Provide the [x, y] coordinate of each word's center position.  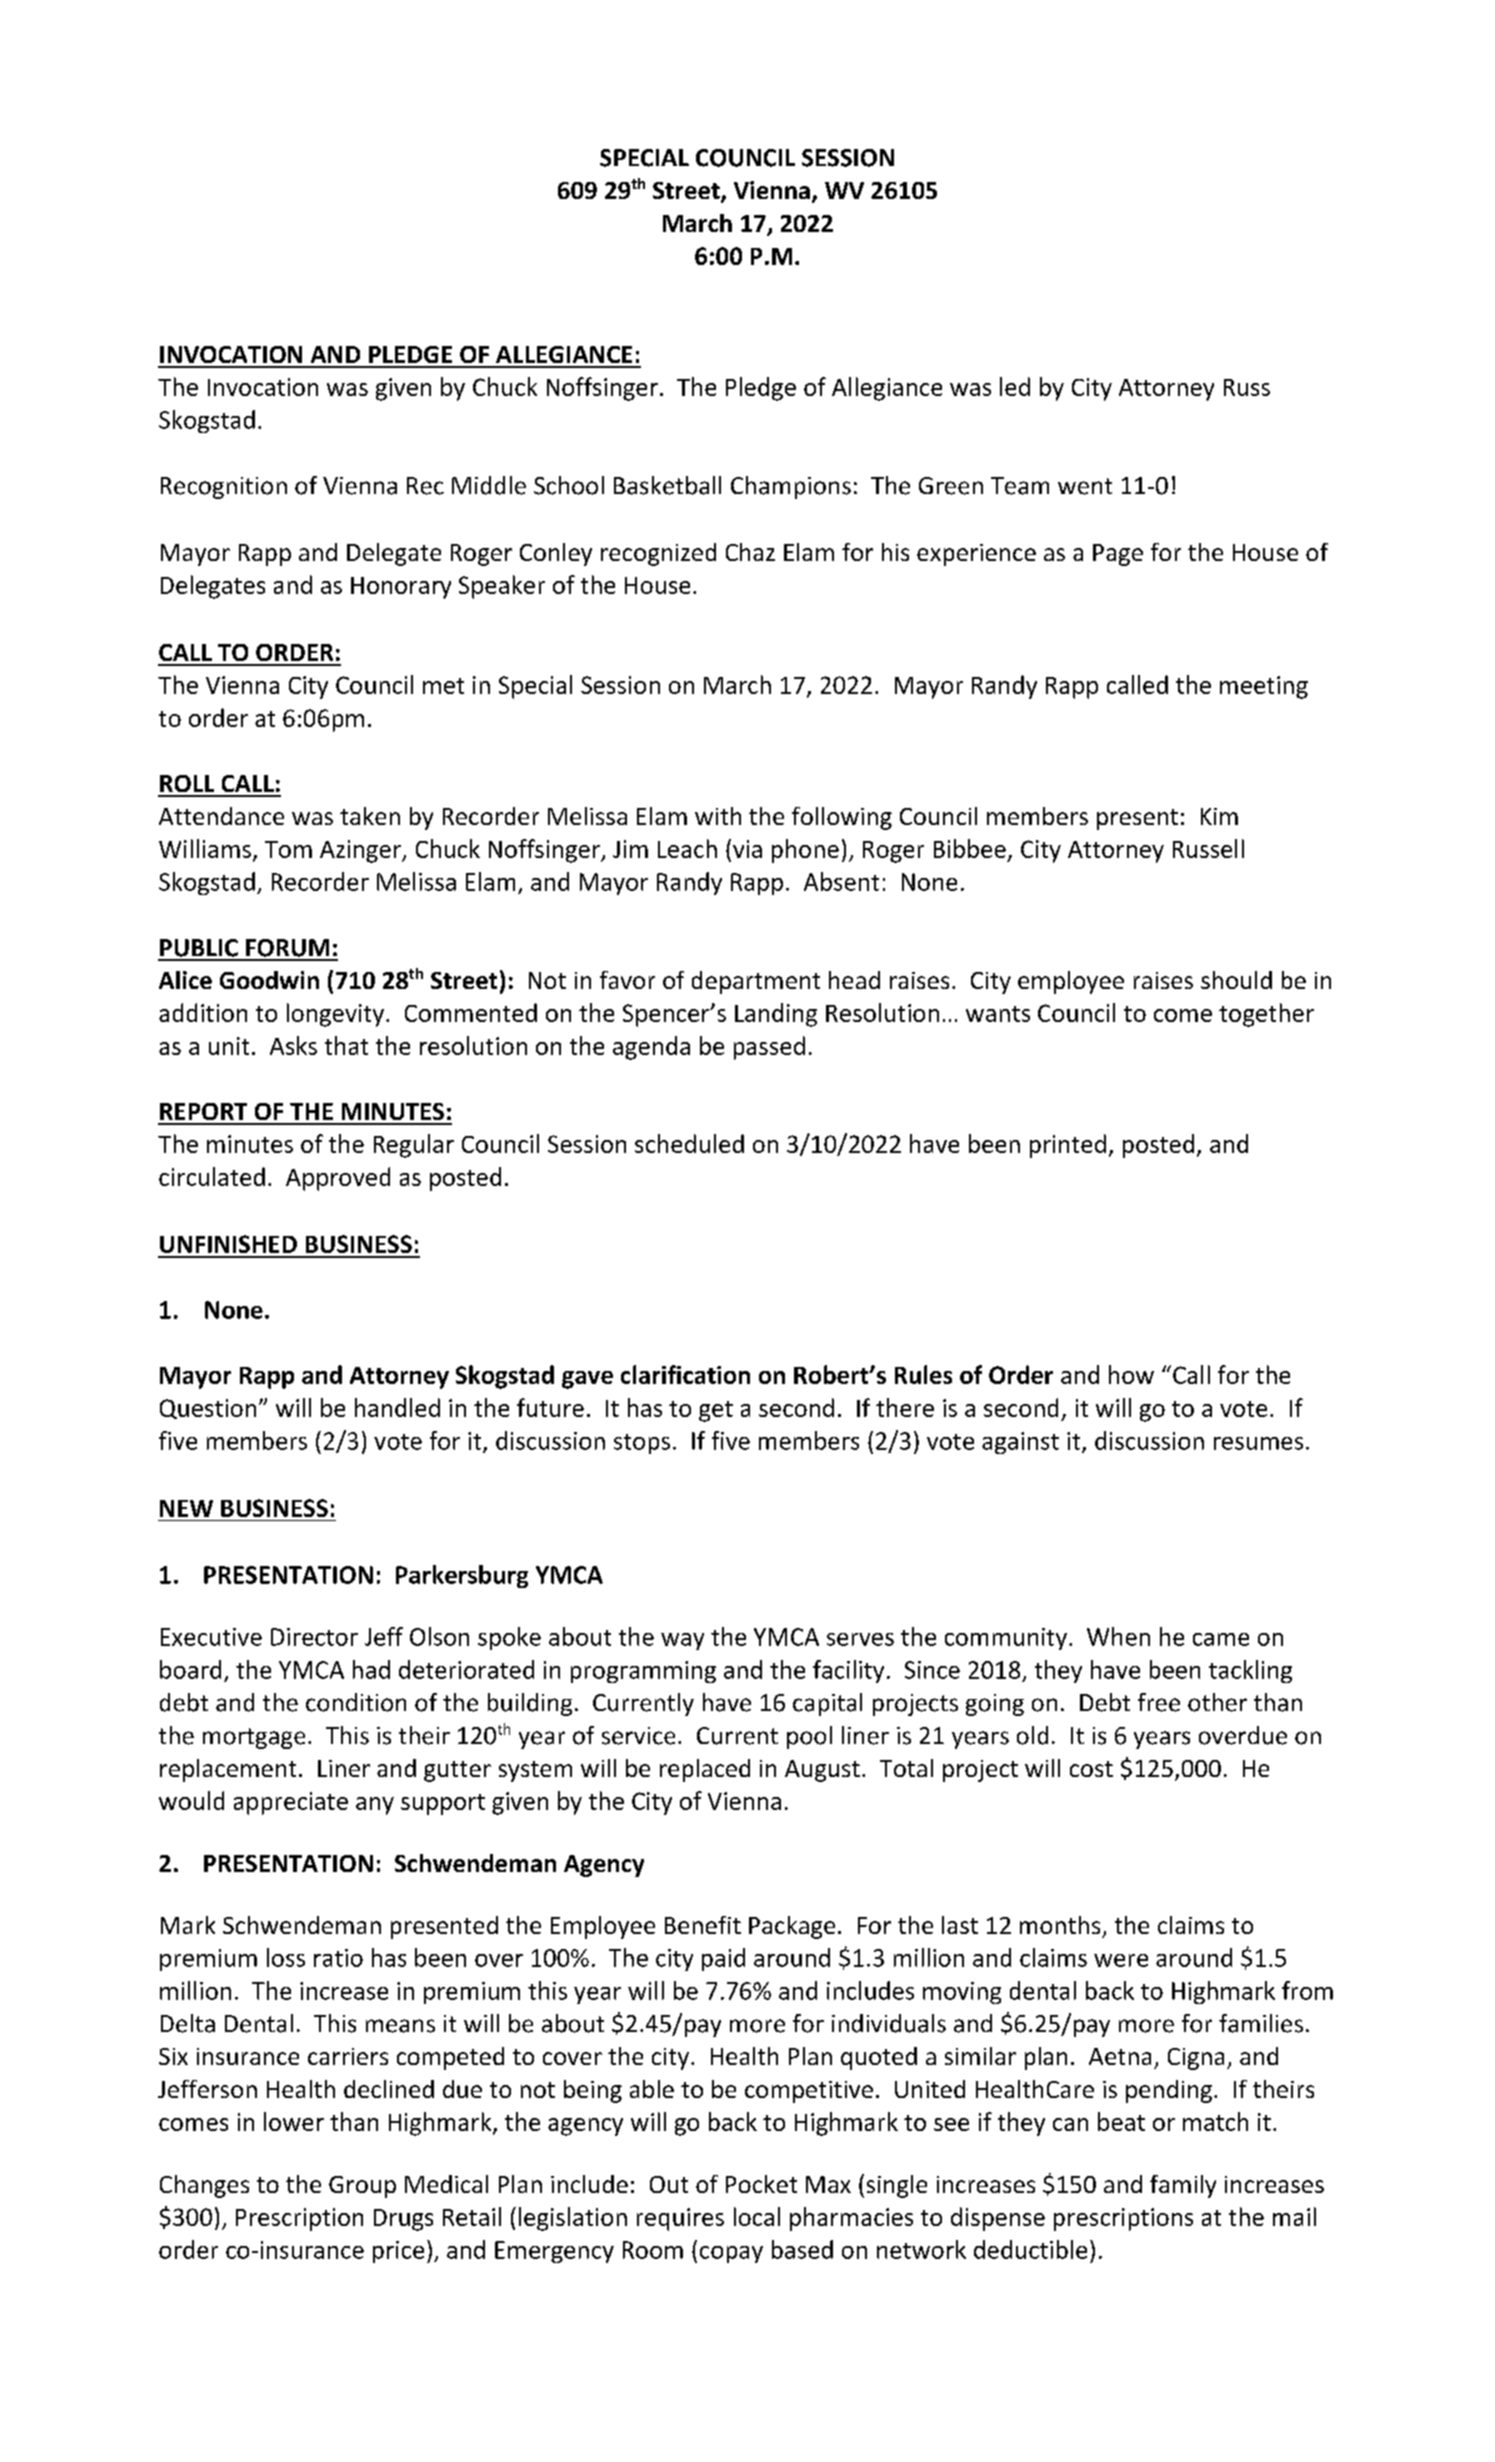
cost [1091, 1769]
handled [397, 1407]
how [1131, 1374]
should [1236, 980]
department [756, 982]
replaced [705, 1770]
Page [1118, 555]
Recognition [224, 488]
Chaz [750, 552]
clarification [685, 1374]
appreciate [291, 1803]
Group [362, 2187]
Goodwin [269, 980]
